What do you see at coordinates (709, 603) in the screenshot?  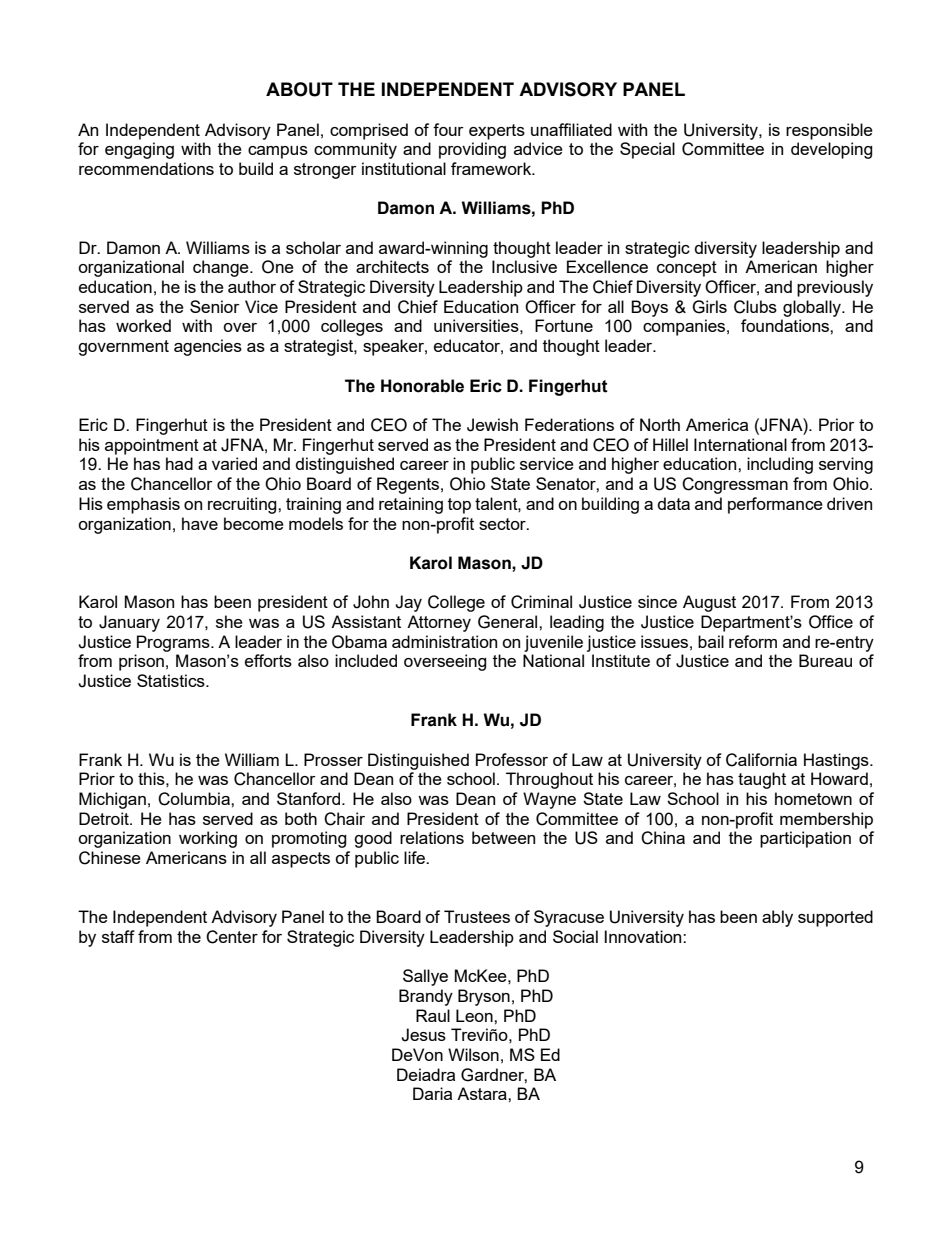 I see `August` at bounding box center [709, 603].
